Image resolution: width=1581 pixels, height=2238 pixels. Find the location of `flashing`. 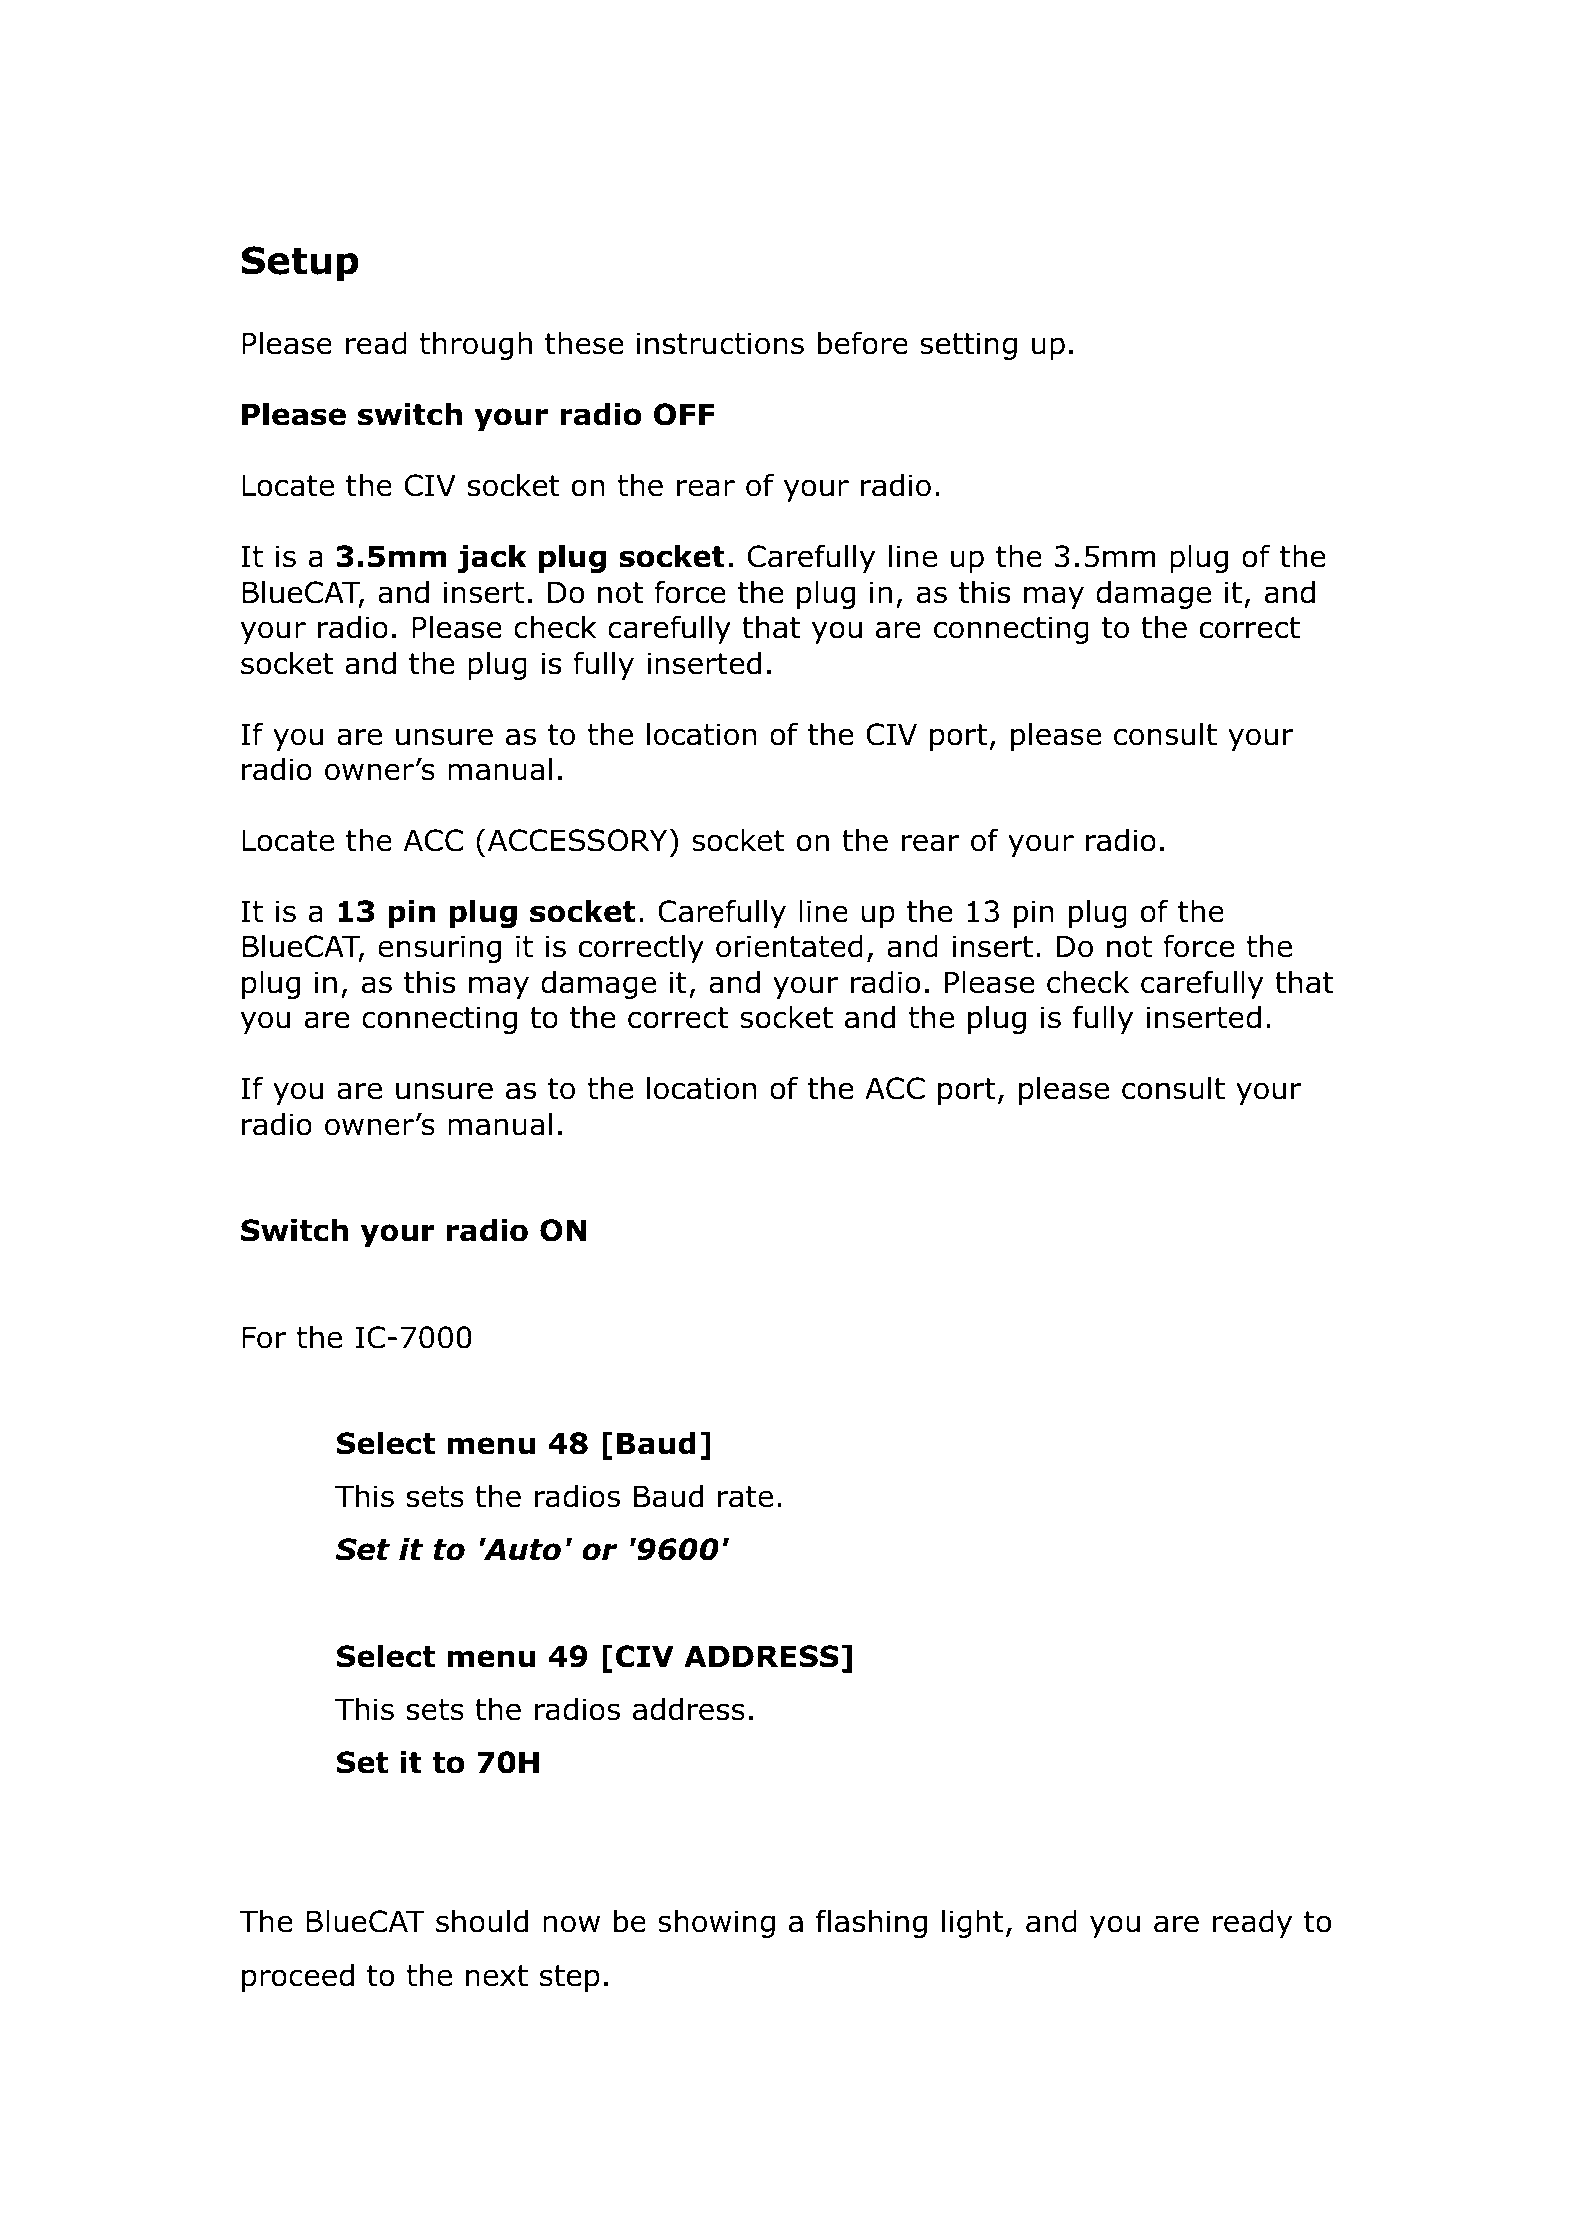

flashing is located at coordinates (871, 1923).
